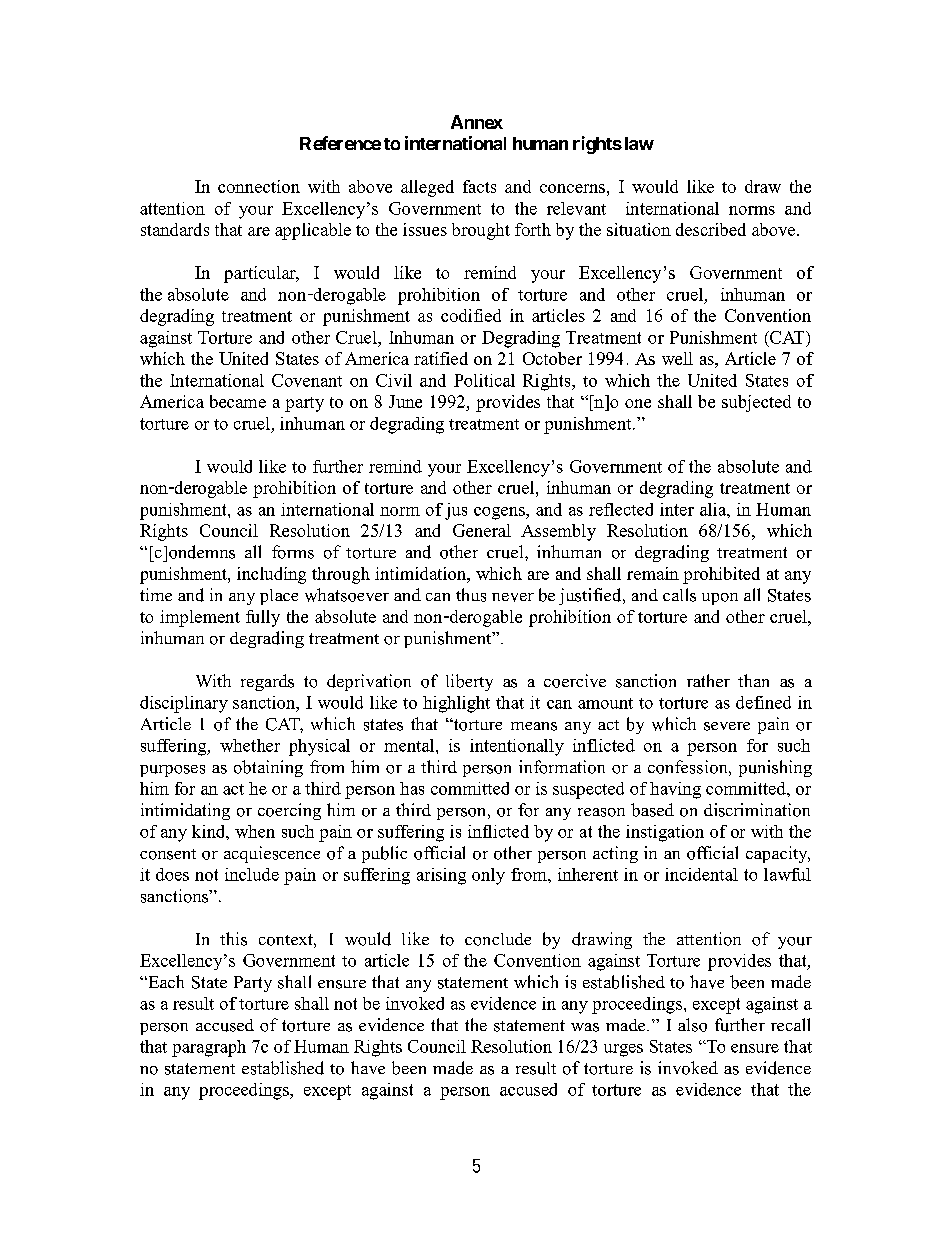 Image resolution: width=952 pixels, height=1233 pixels. I want to click on described, so click(711, 229).
